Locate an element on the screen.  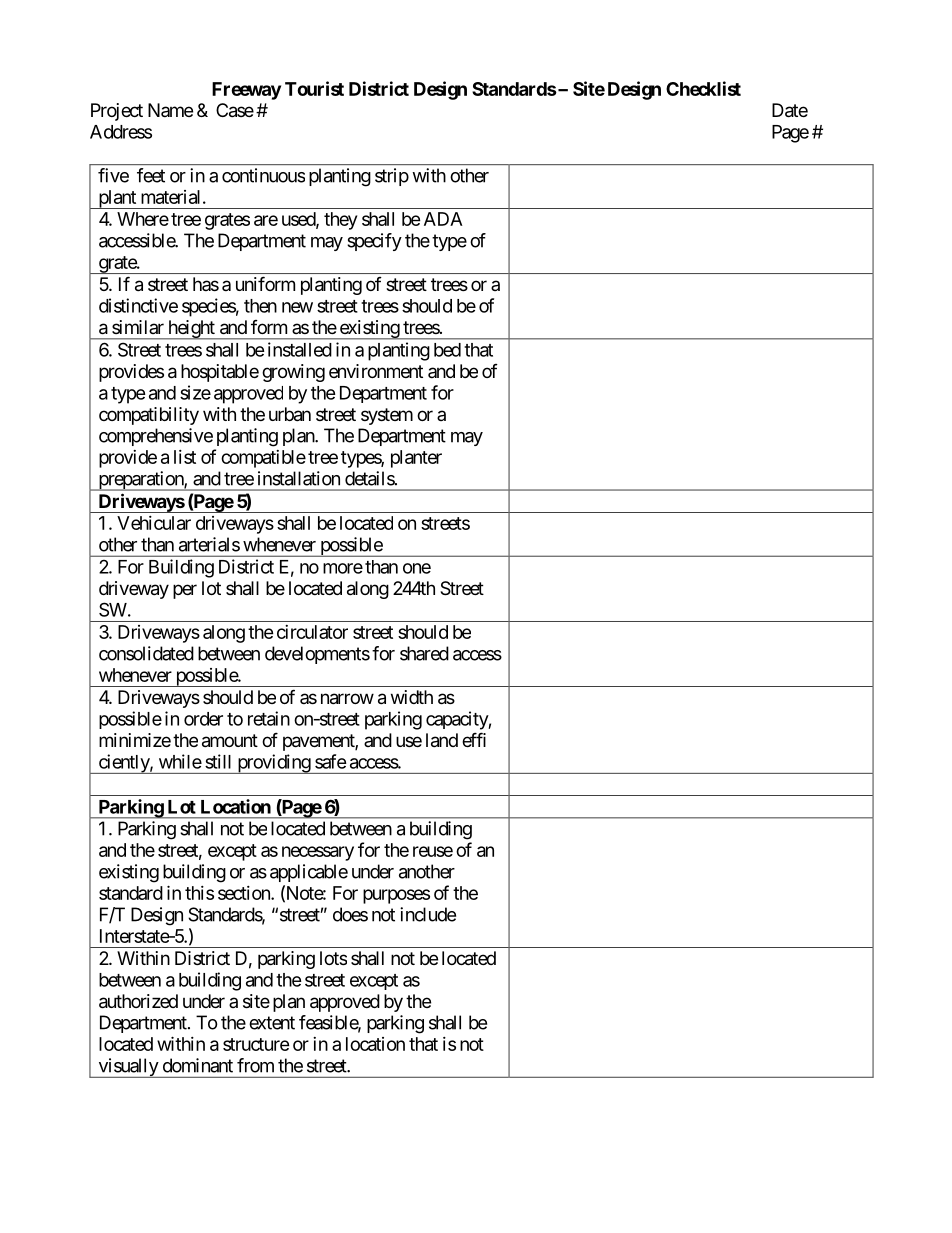
ADA is located at coordinates (443, 219).
